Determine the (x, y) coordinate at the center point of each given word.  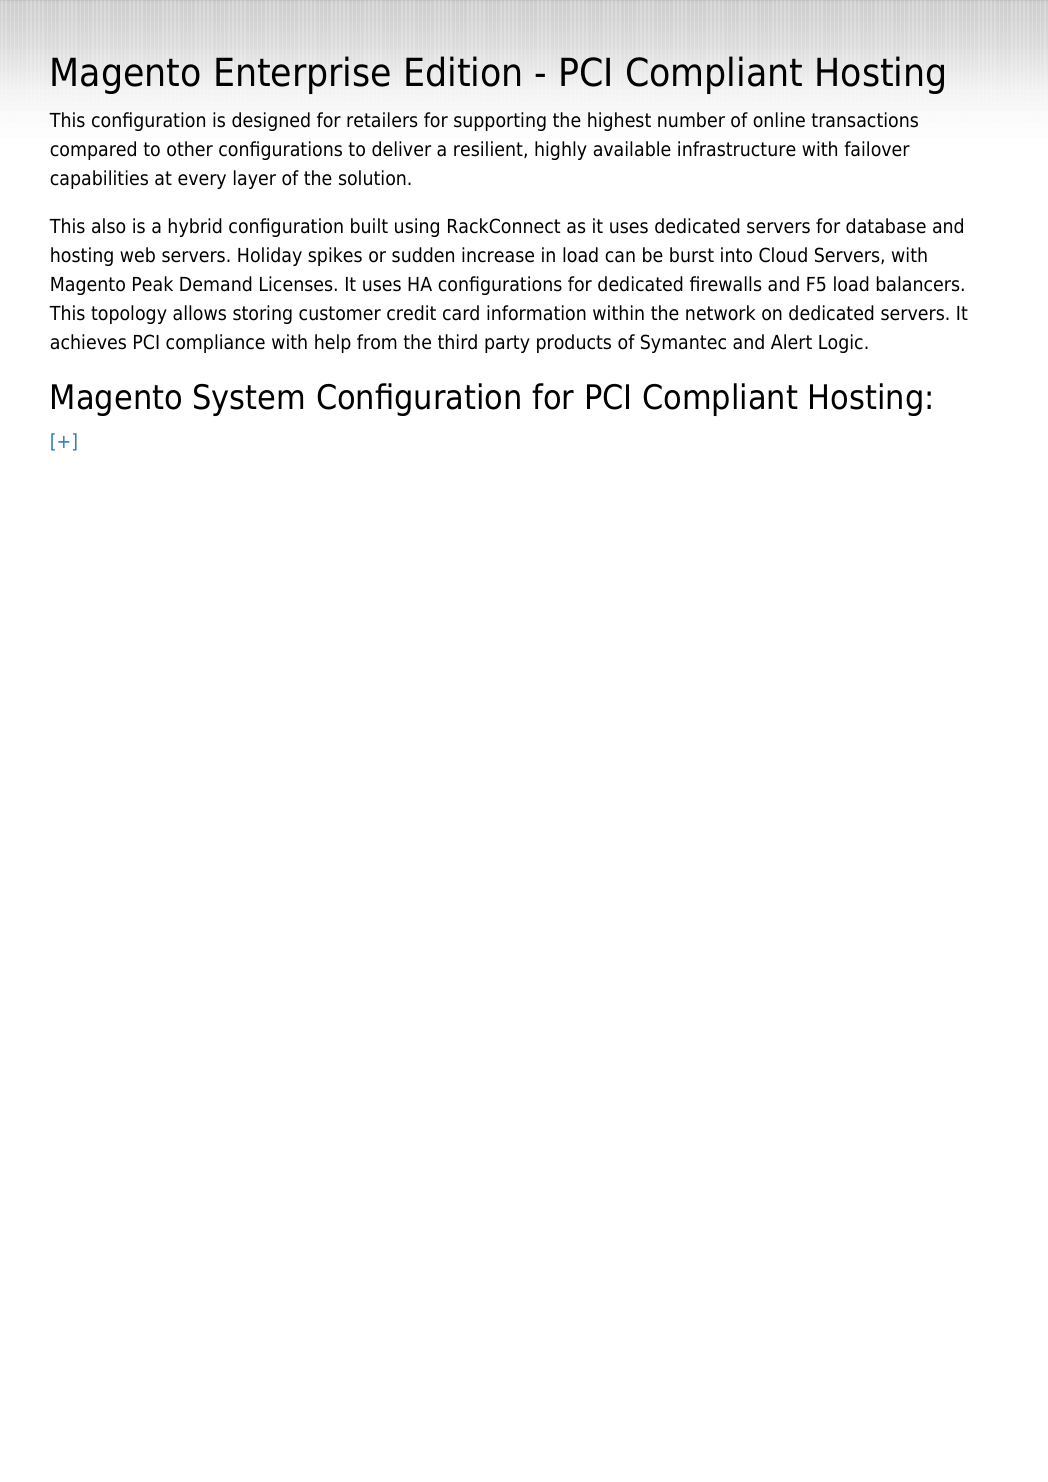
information (536, 313)
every (202, 181)
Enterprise (303, 75)
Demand (216, 284)
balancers (918, 284)
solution (372, 178)
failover (877, 149)
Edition (463, 71)
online (779, 120)
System (248, 400)
